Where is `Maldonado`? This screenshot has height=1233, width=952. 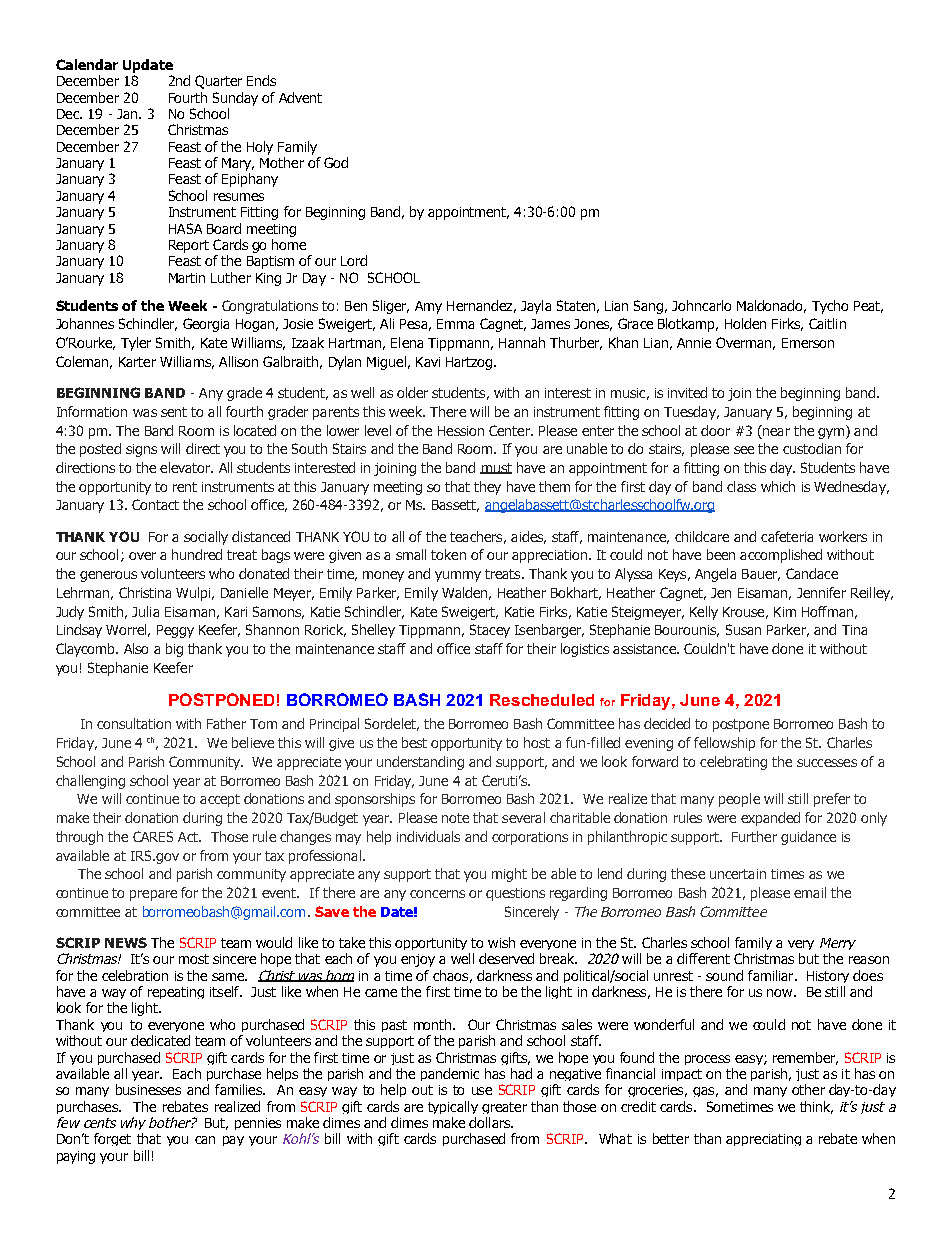 Maldonado is located at coordinates (771, 306).
